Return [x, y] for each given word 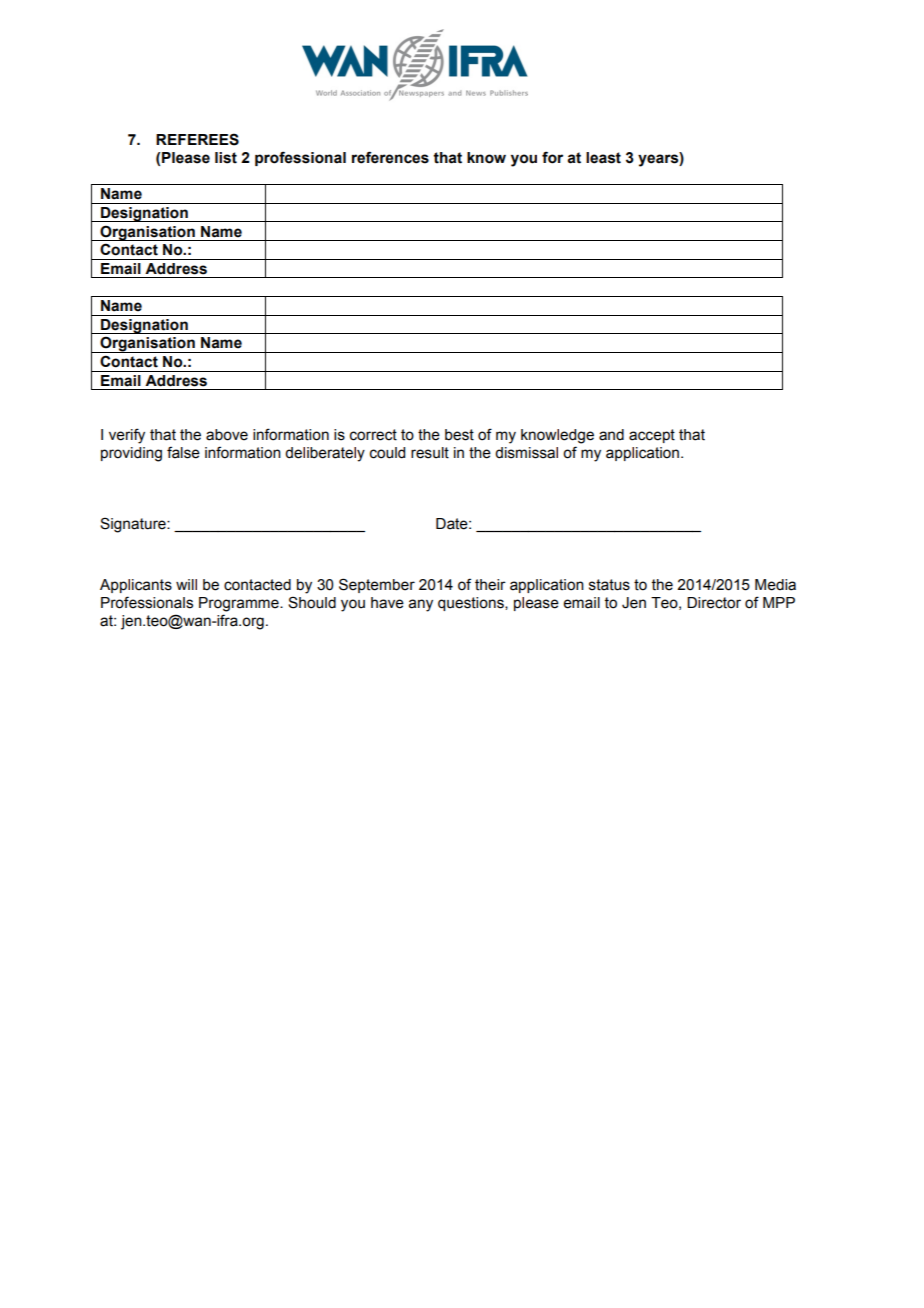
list [226, 158]
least [603, 158]
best [459, 435]
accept [652, 436]
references [390, 157]
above [227, 435]
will [186, 584]
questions [472, 604]
